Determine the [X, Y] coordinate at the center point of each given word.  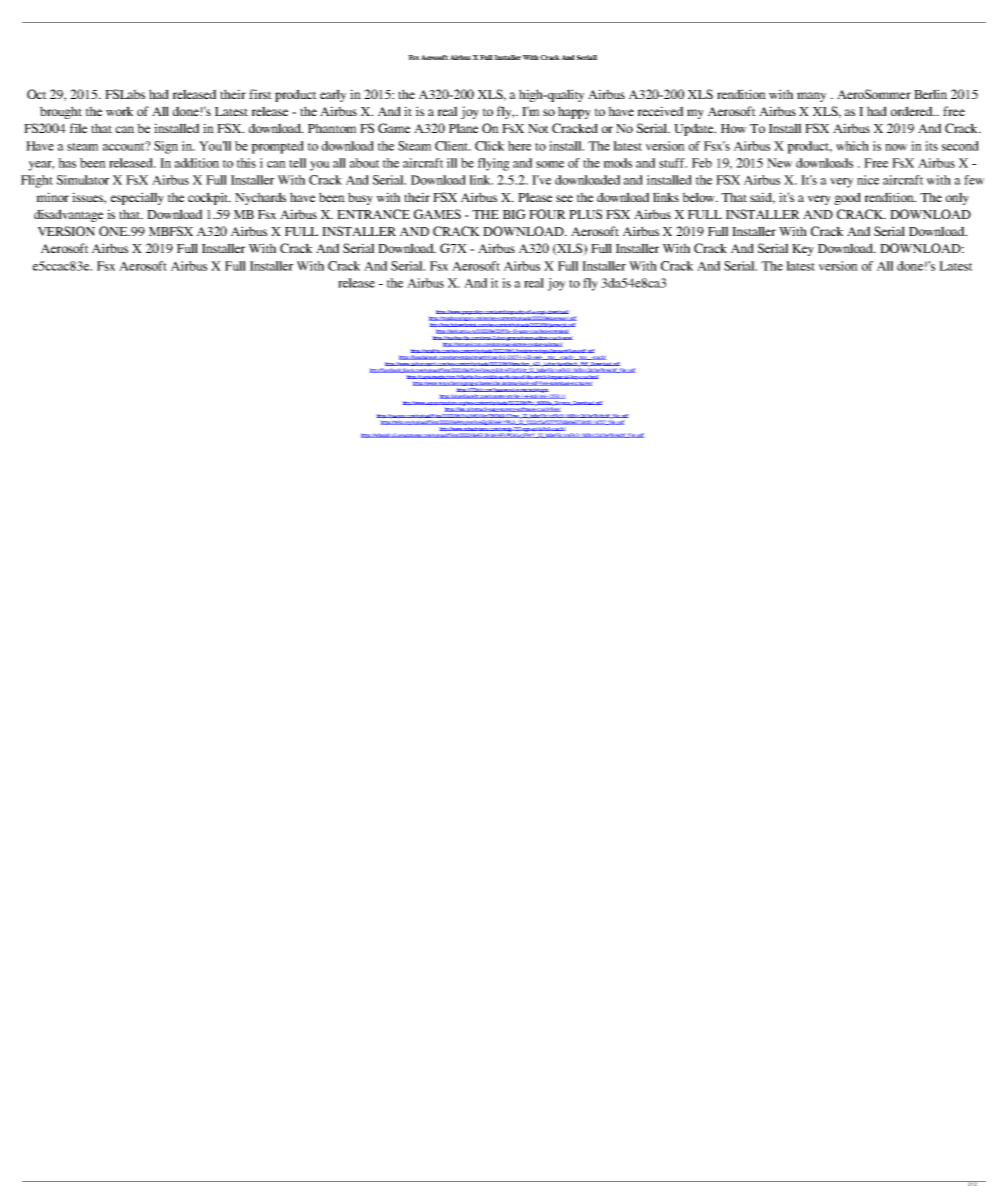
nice [868, 180]
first [260, 94]
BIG [514, 214]
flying [494, 164]
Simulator [83, 180]
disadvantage [68, 215]
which [852, 146]
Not [538, 128]
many [811, 97]
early [333, 95]
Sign [166, 147]
